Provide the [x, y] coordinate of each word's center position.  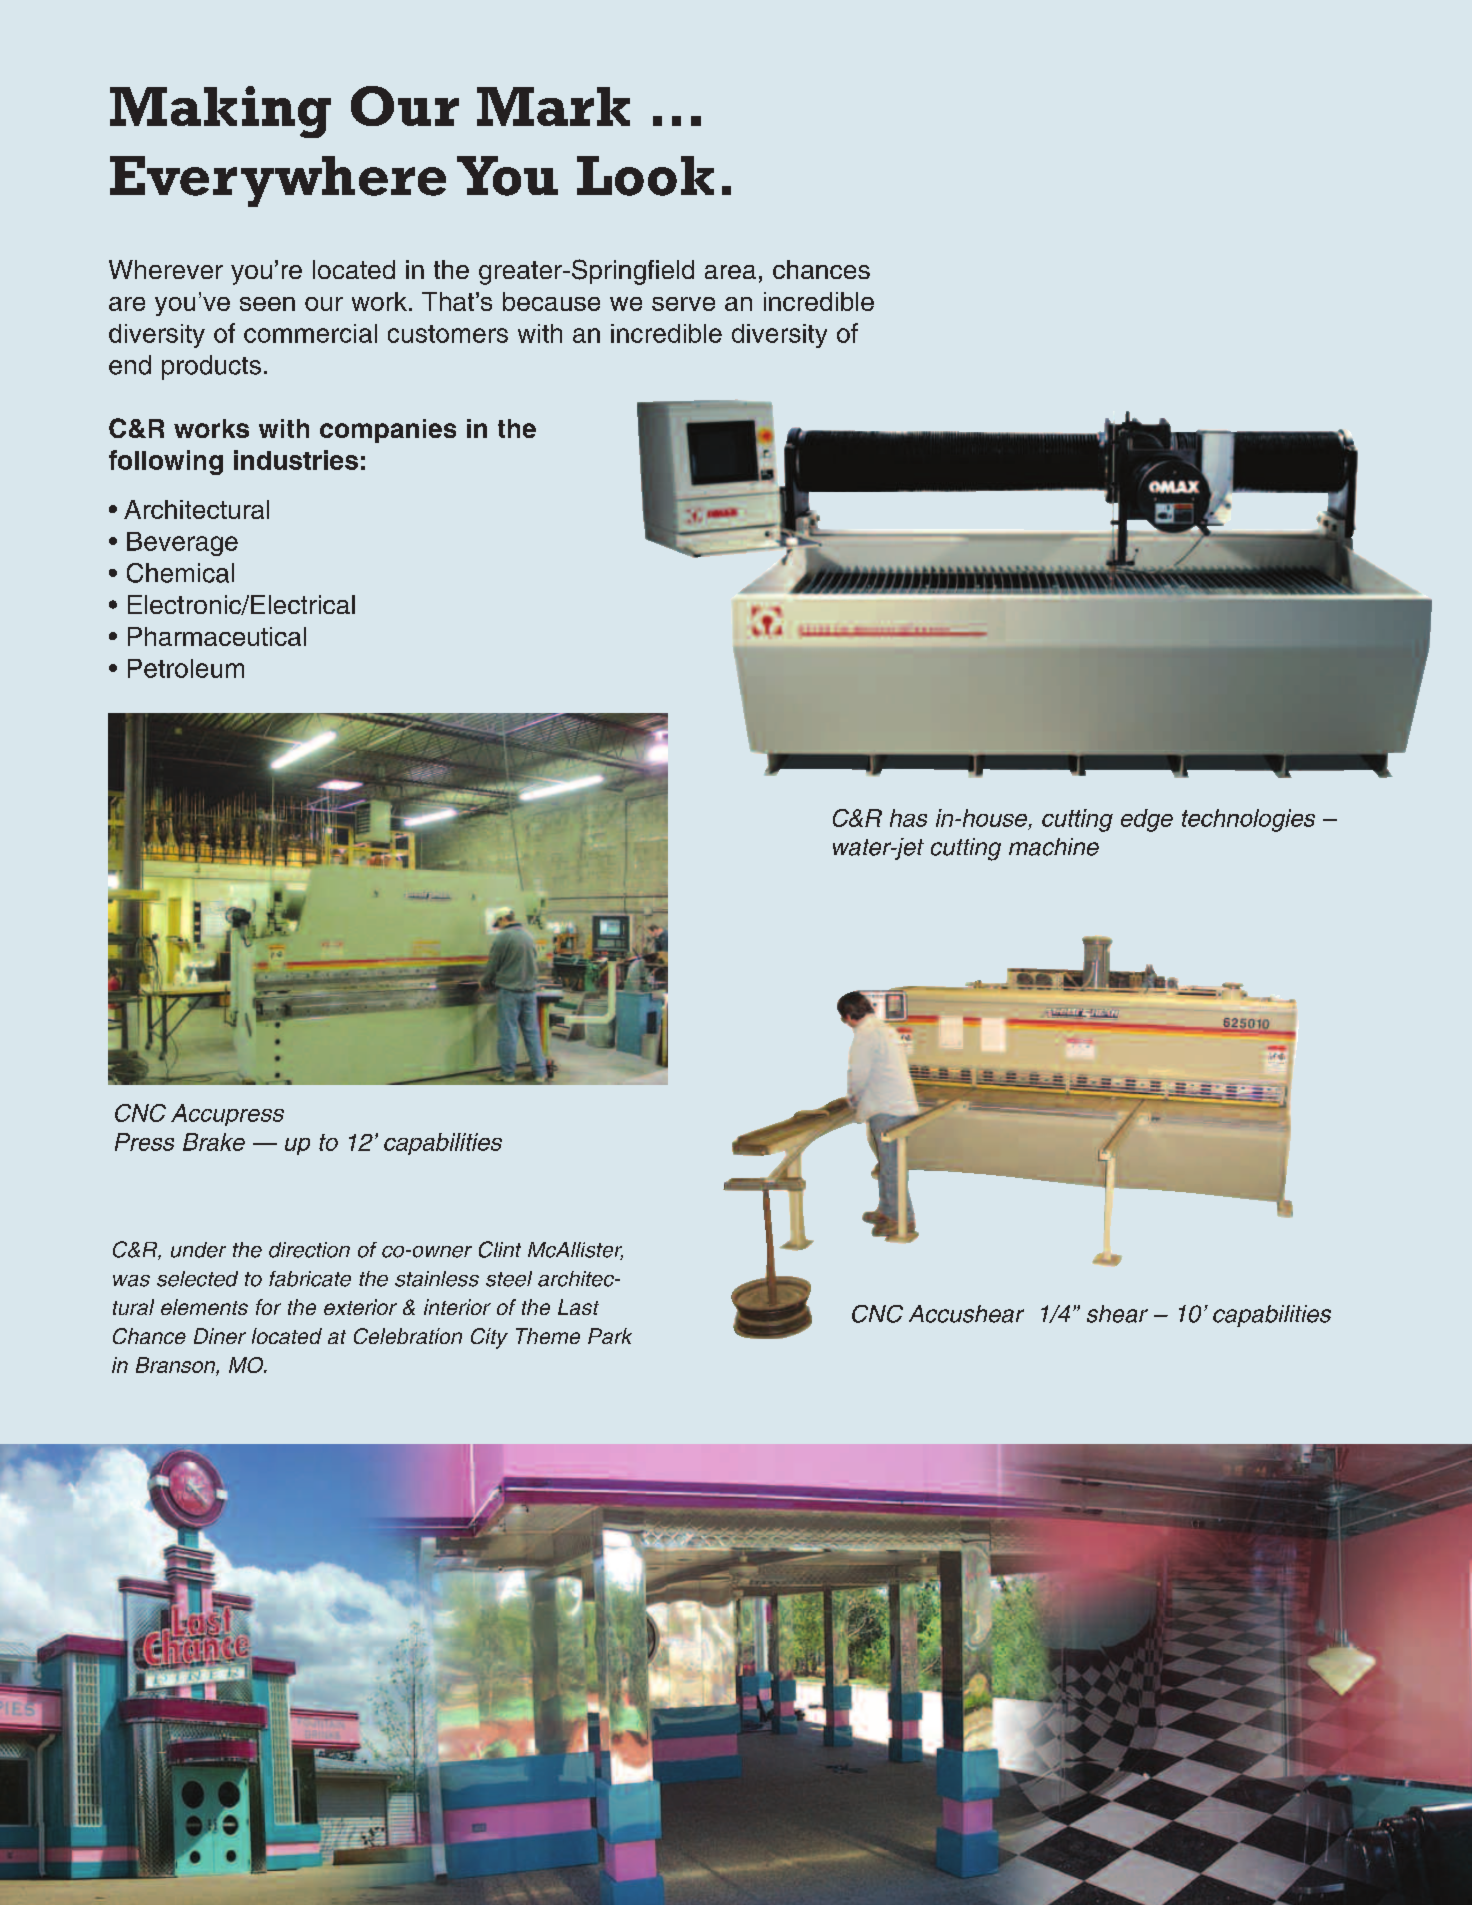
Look [645, 176]
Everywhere [278, 181]
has [908, 818]
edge [1147, 820]
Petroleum [186, 668]
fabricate [310, 1279]
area [730, 272]
